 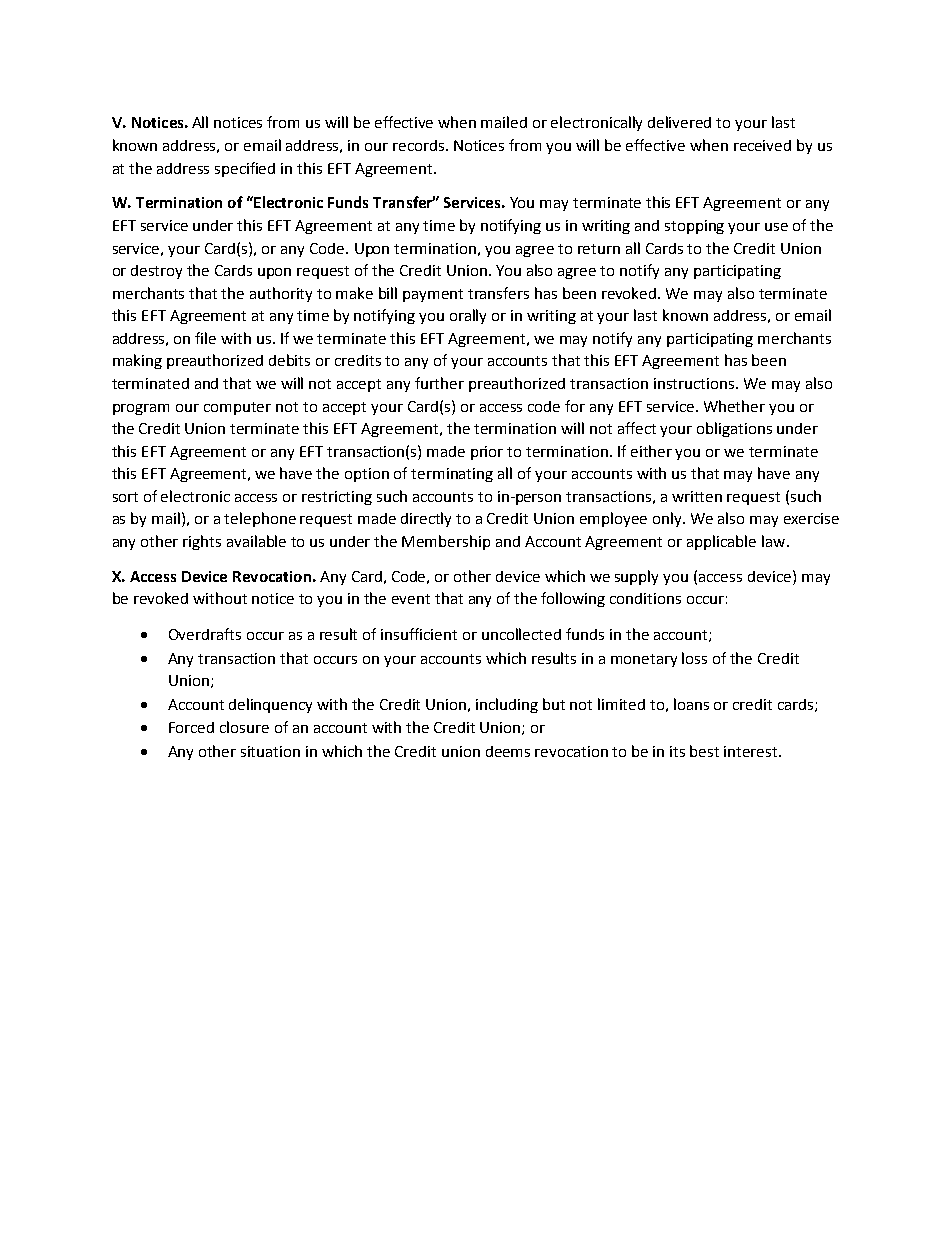 I want to click on Forced, so click(x=191, y=727).
